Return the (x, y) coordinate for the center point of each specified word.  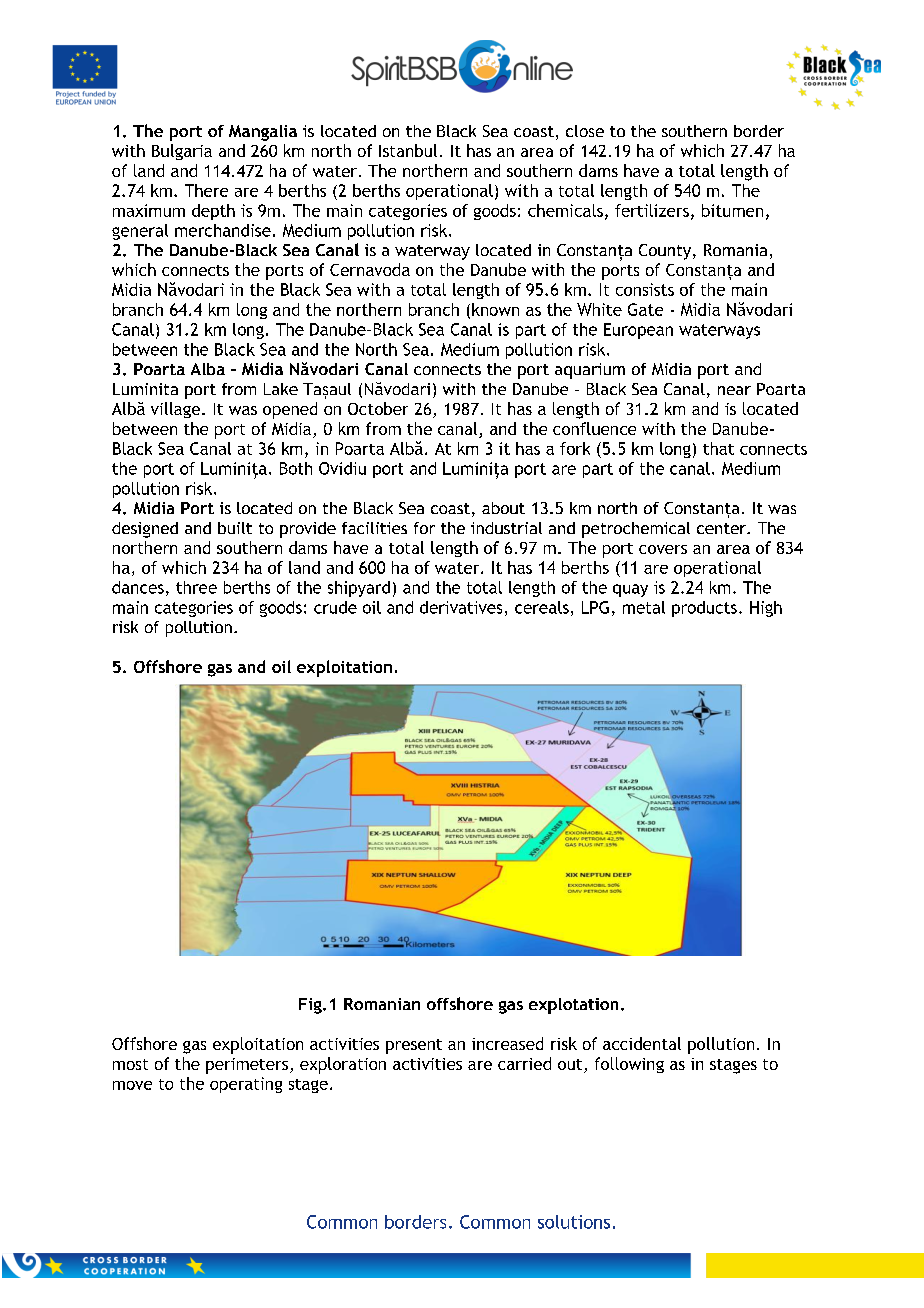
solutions (574, 1222)
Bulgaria (182, 152)
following (629, 1065)
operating (246, 1085)
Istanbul (408, 150)
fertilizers (652, 210)
